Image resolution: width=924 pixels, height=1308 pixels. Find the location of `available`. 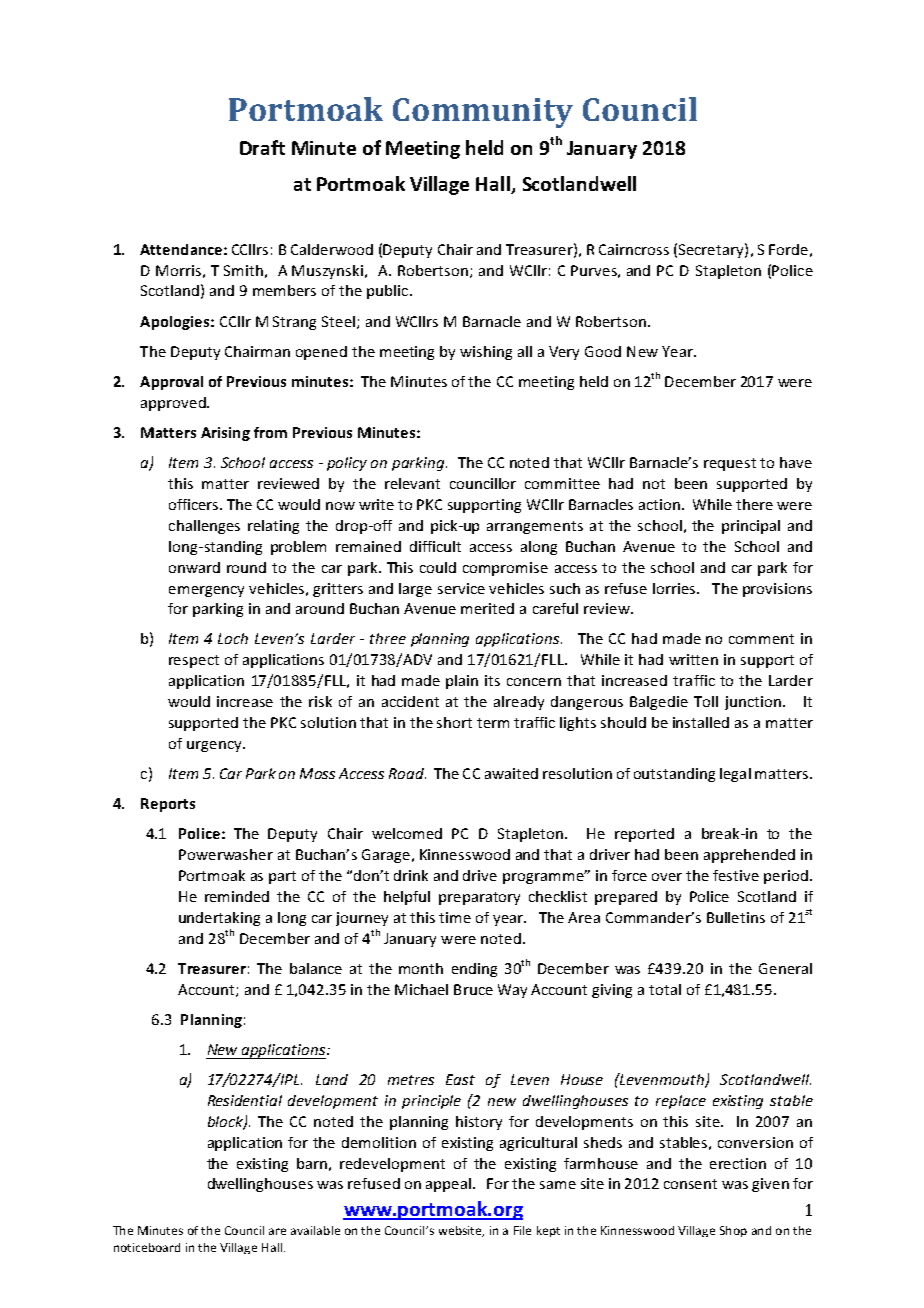

available is located at coordinates (315, 1230).
